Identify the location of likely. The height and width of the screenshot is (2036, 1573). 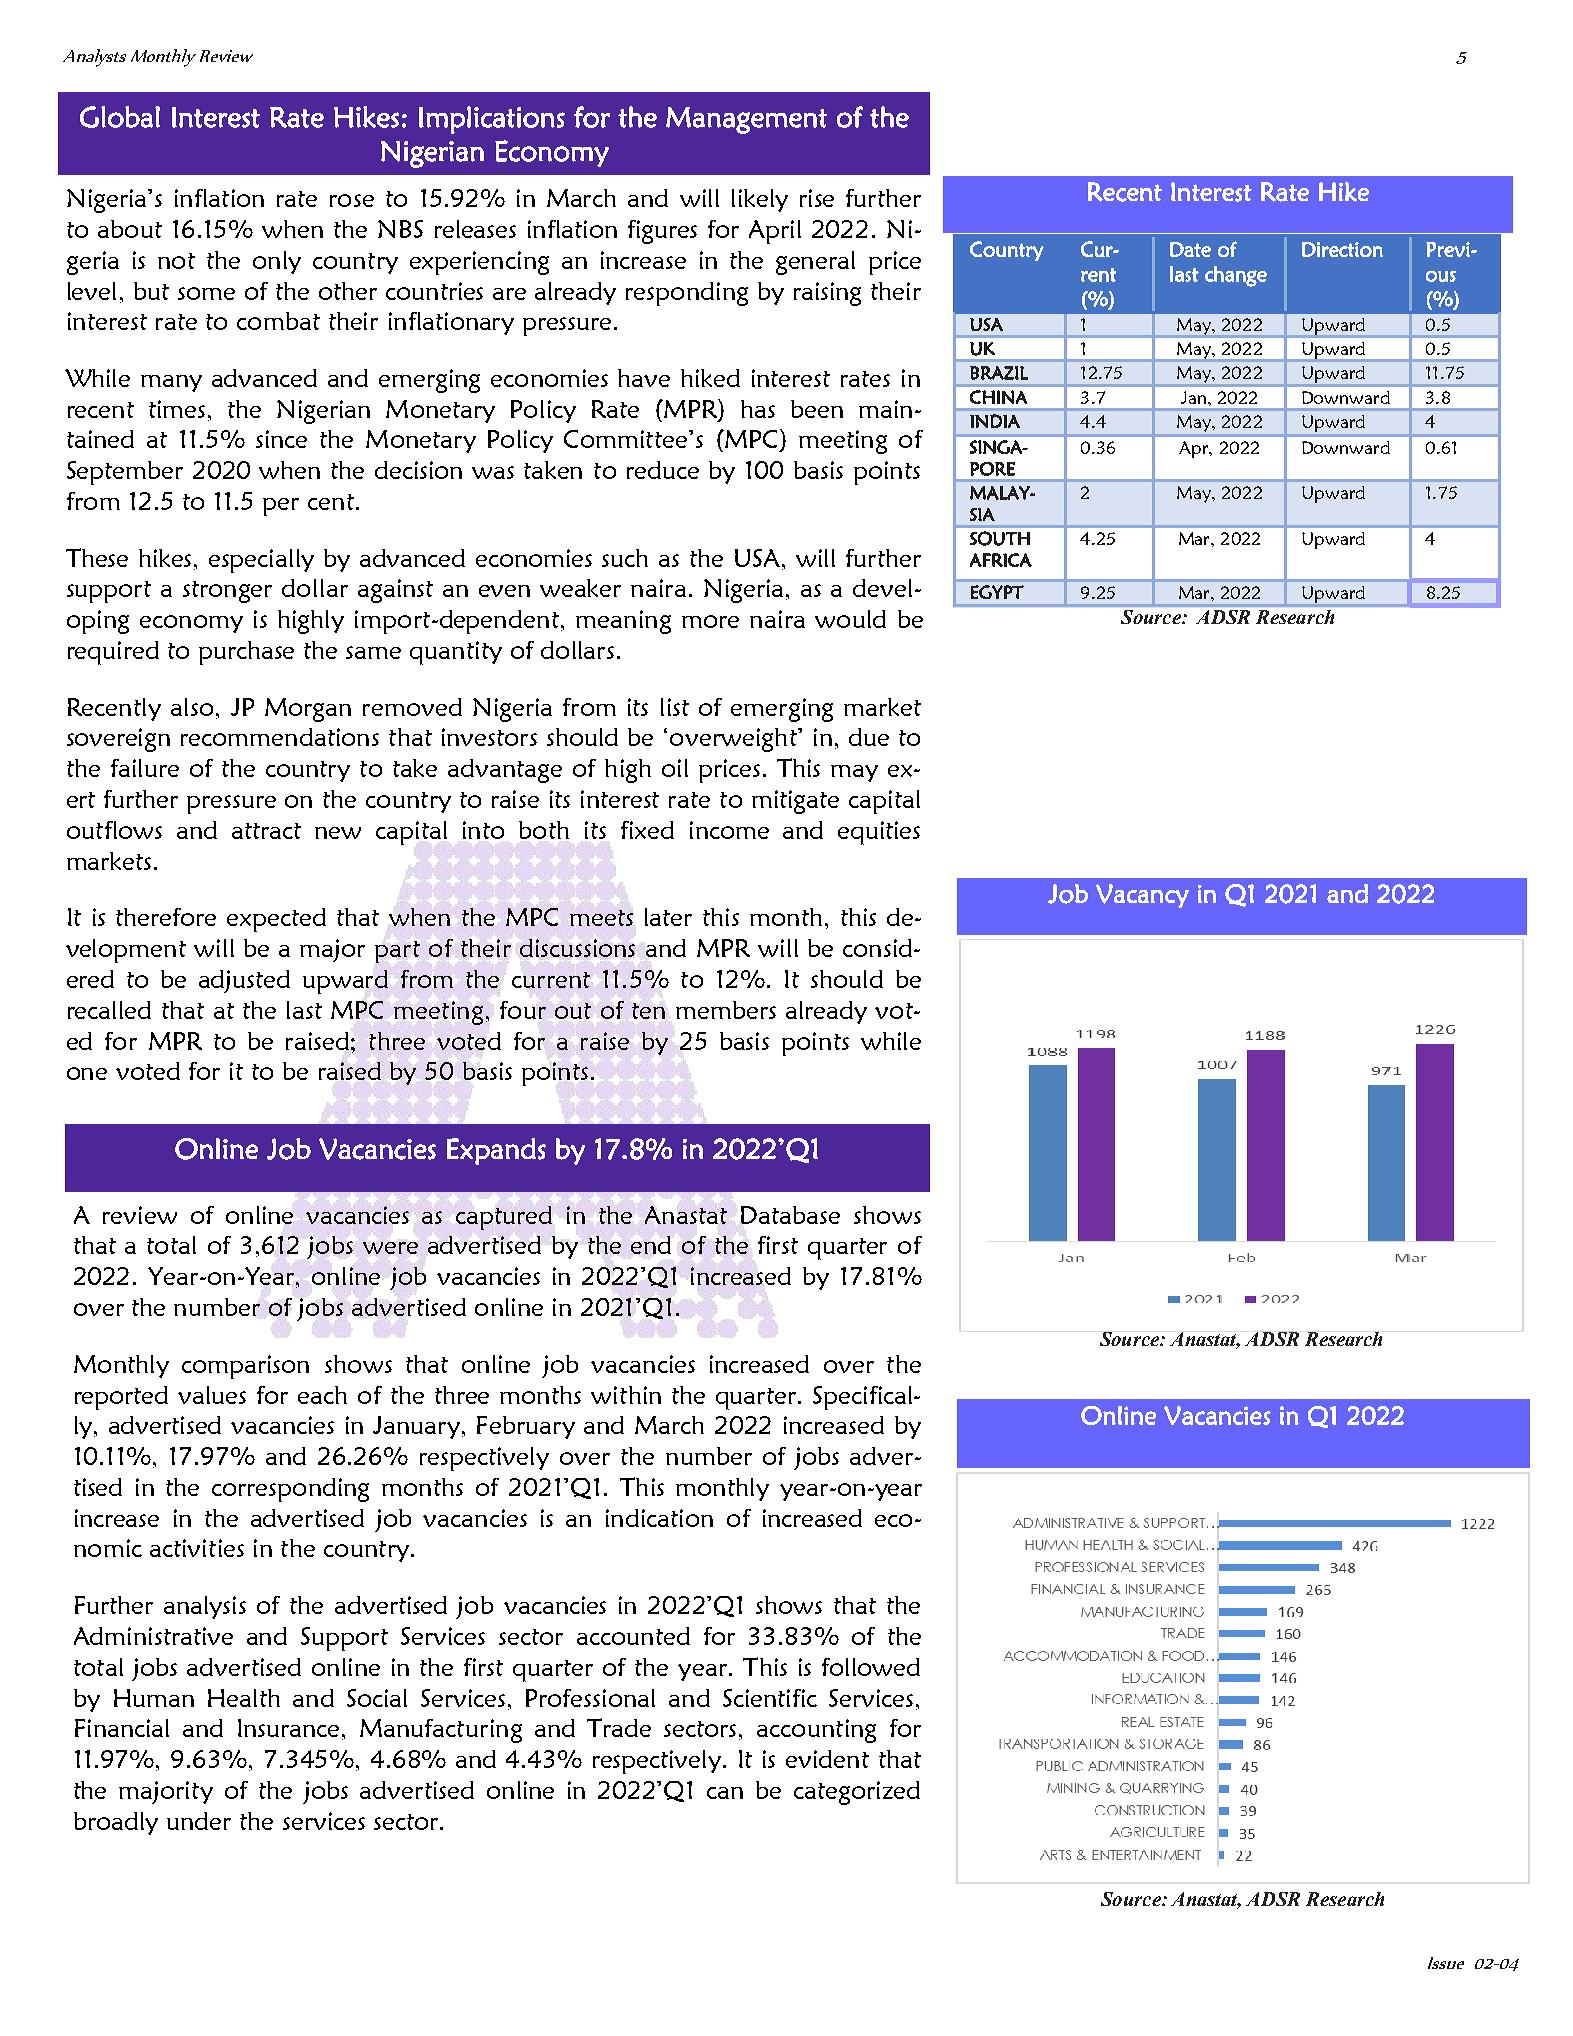
(760, 200).
